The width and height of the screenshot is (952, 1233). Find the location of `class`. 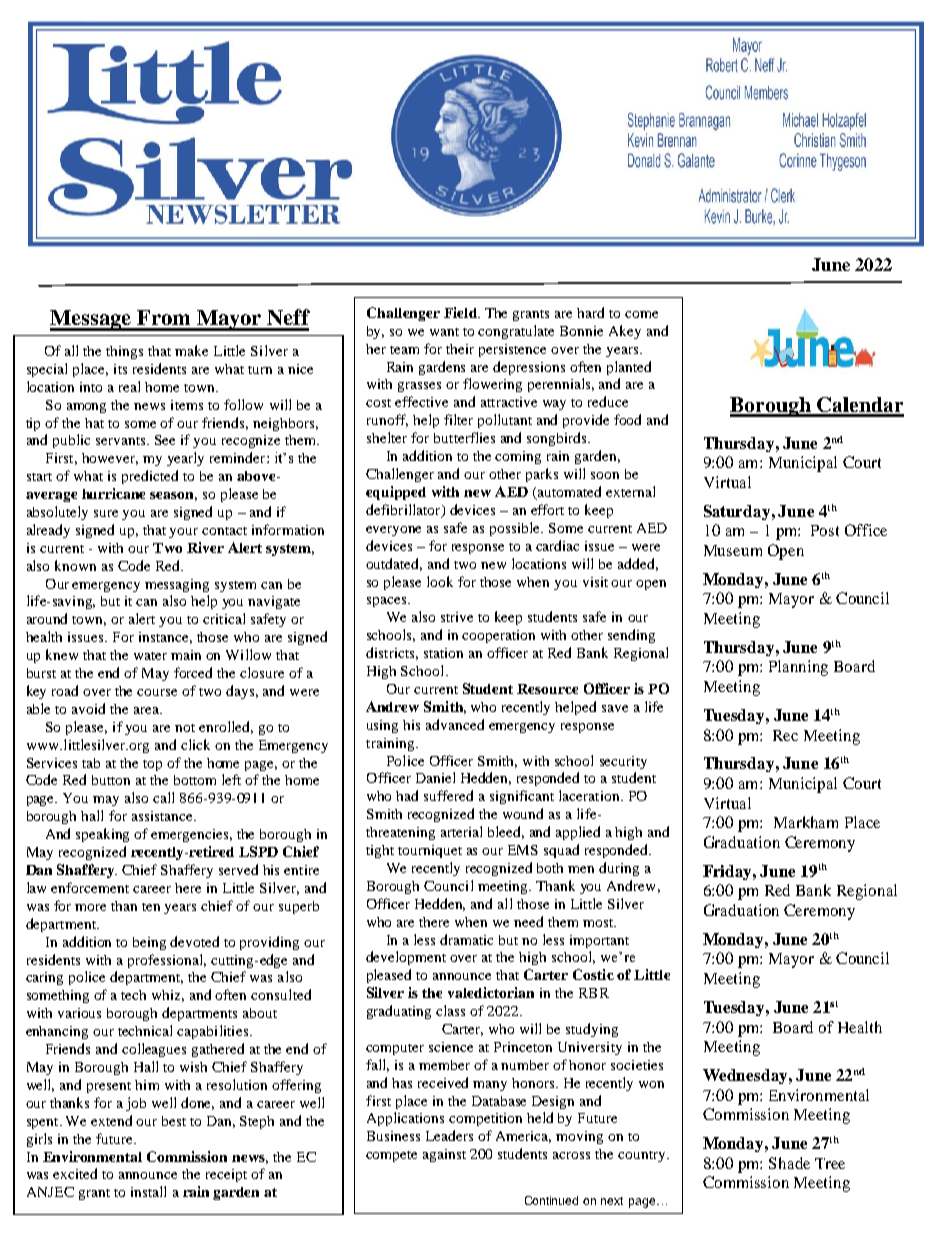

class is located at coordinates (450, 1010).
